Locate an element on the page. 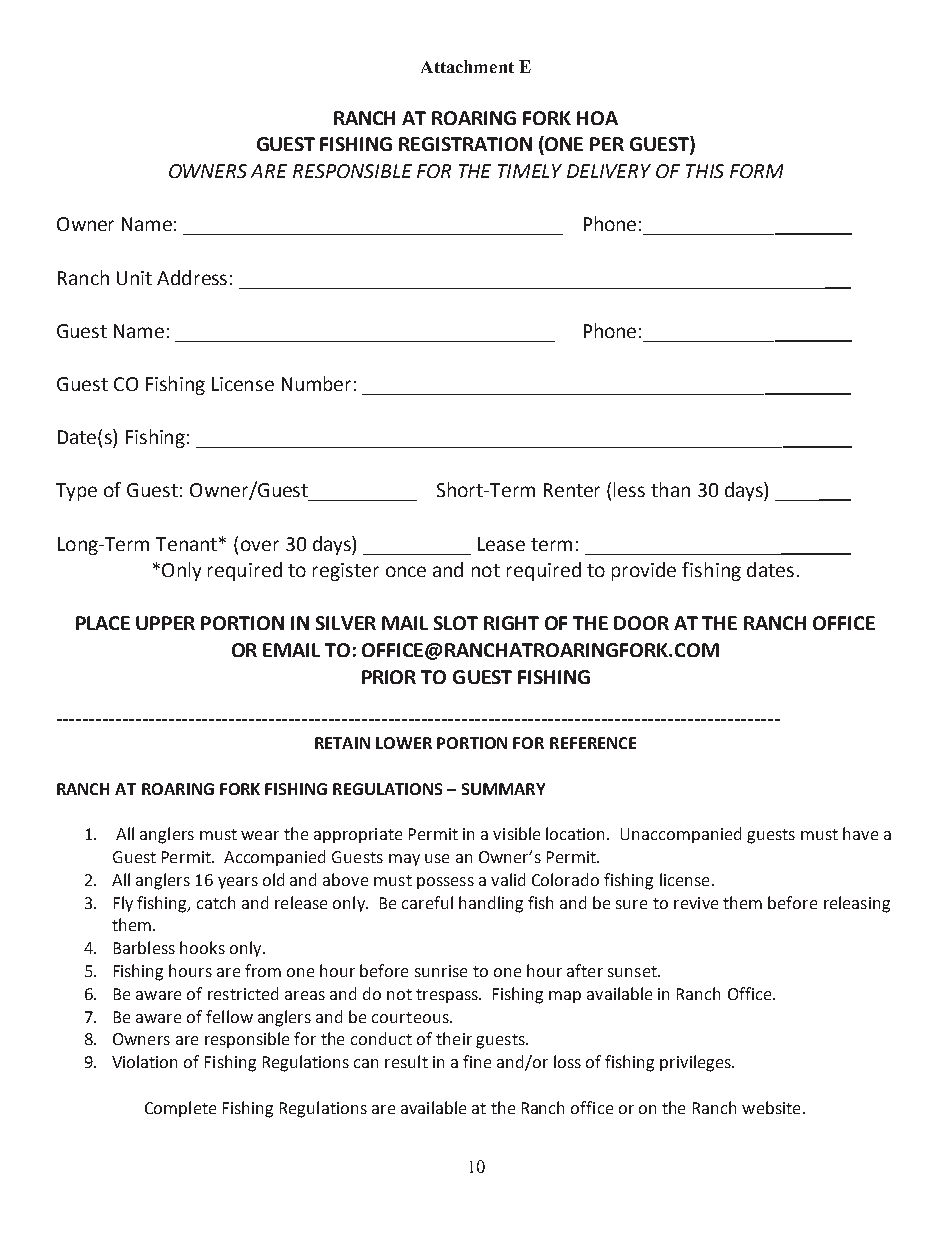  fine is located at coordinates (477, 1061).
